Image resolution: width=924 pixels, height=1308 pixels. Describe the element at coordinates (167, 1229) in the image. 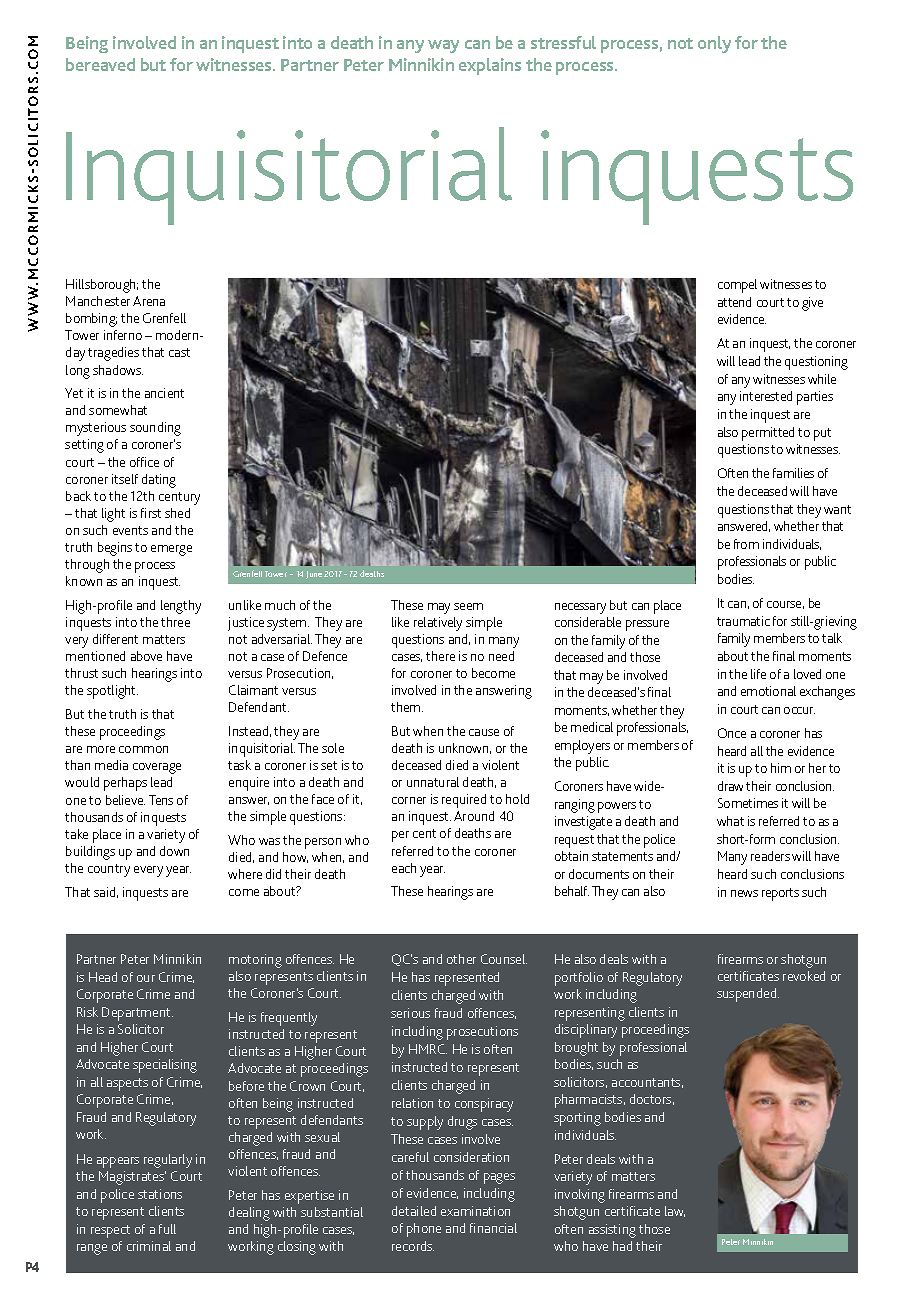

I see `full` at that location.
